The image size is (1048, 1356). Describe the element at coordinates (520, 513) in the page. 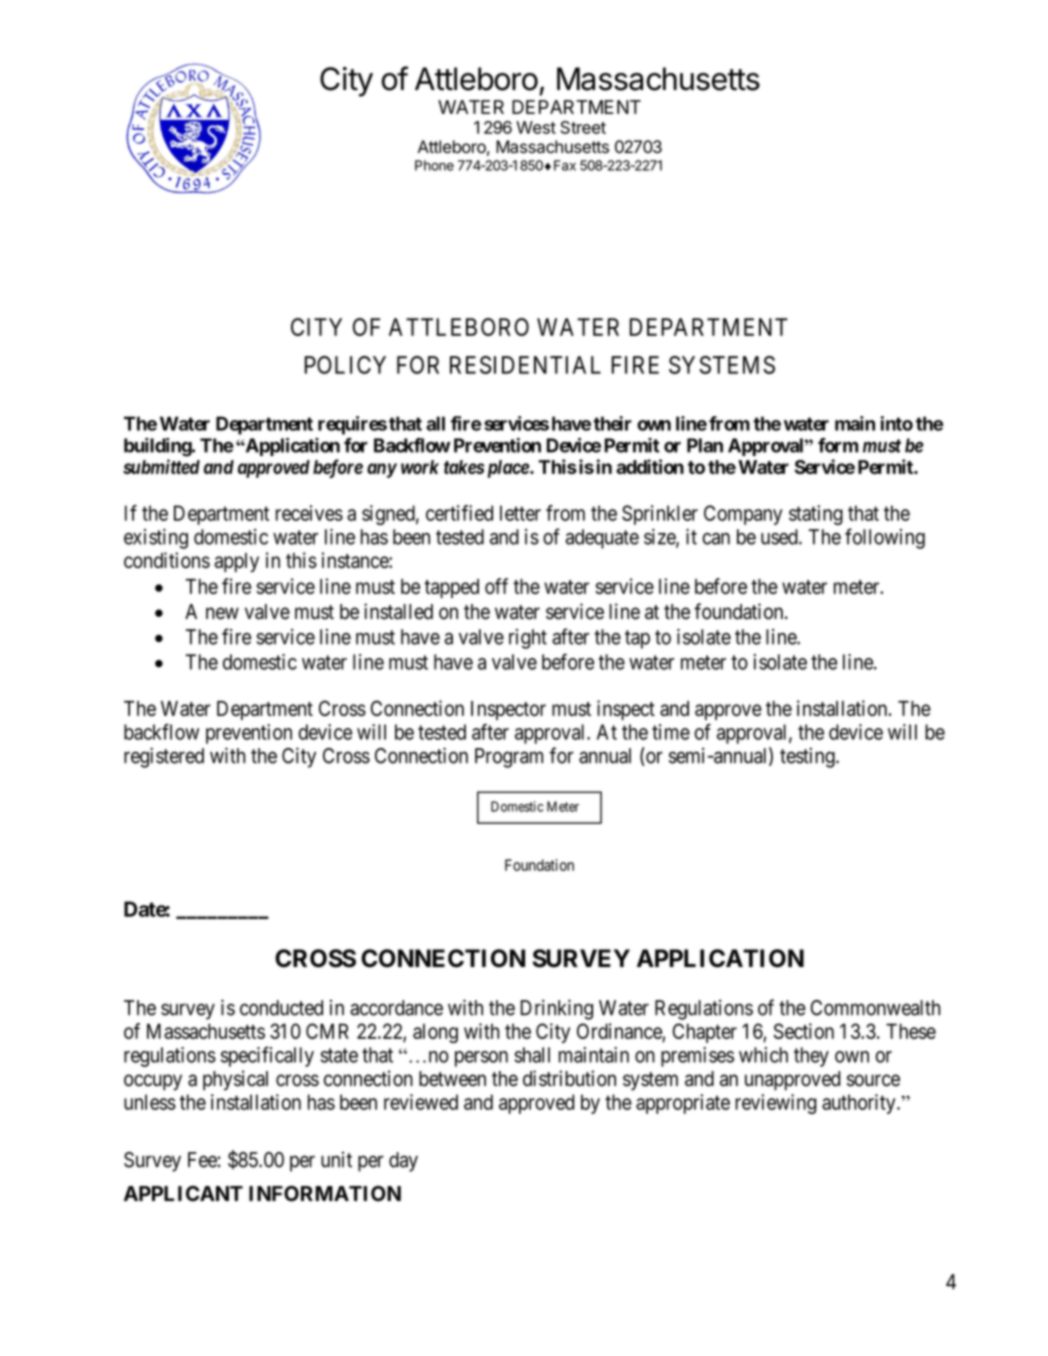

I see `letter` at that location.
